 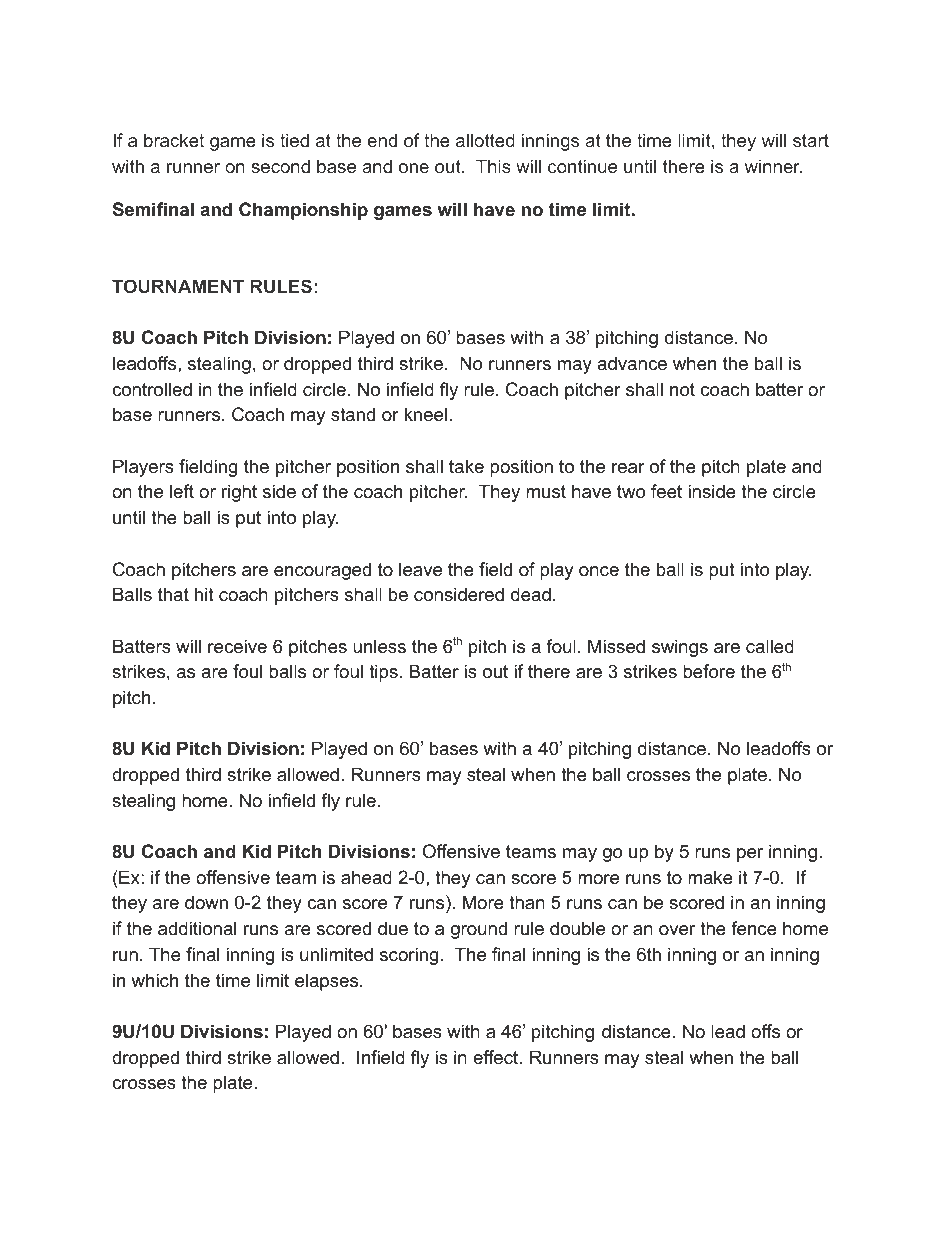 What do you see at coordinates (497, 1057) in the page?
I see `effect` at bounding box center [497, 1057].
